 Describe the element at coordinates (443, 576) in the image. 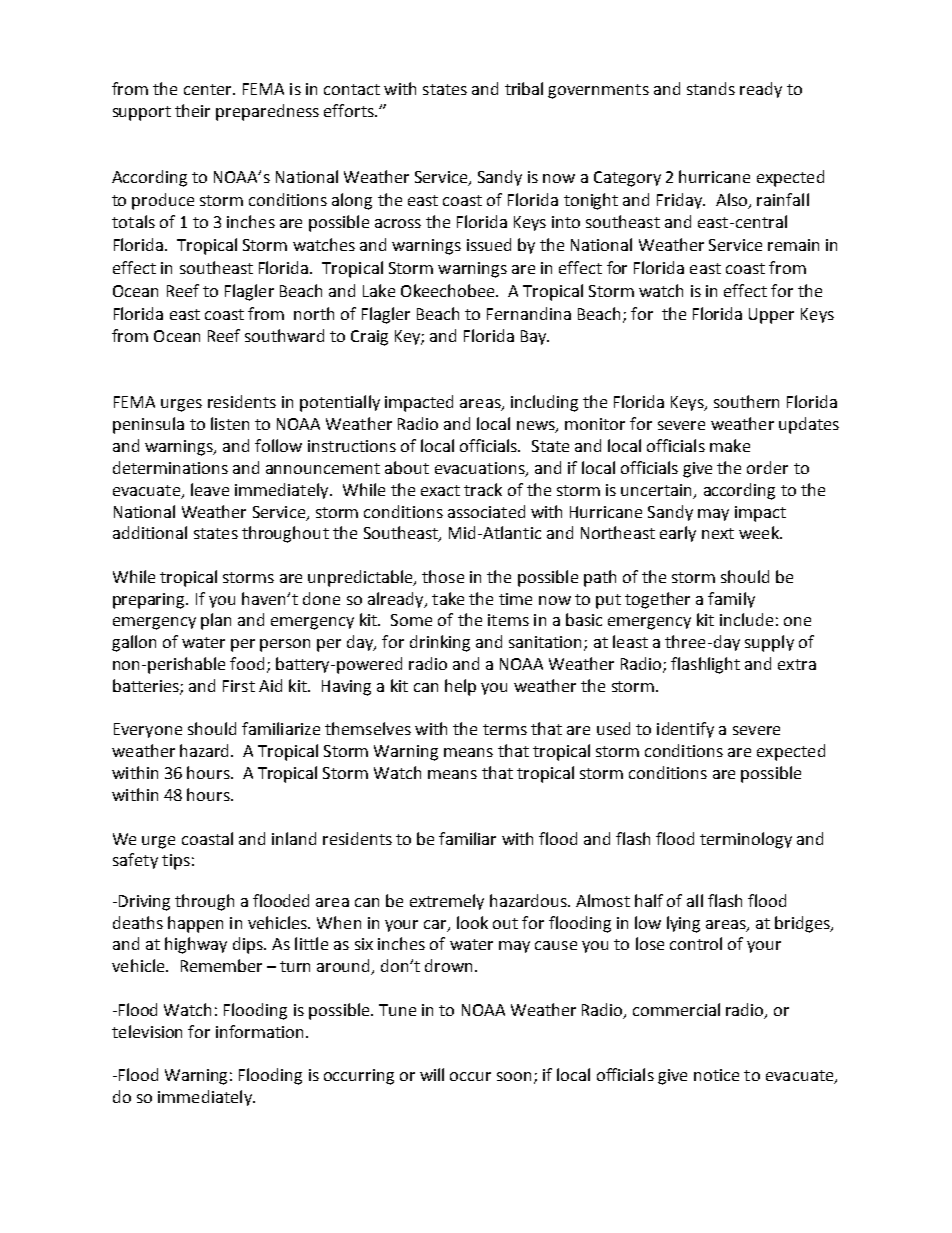

I see `those` at that location.
